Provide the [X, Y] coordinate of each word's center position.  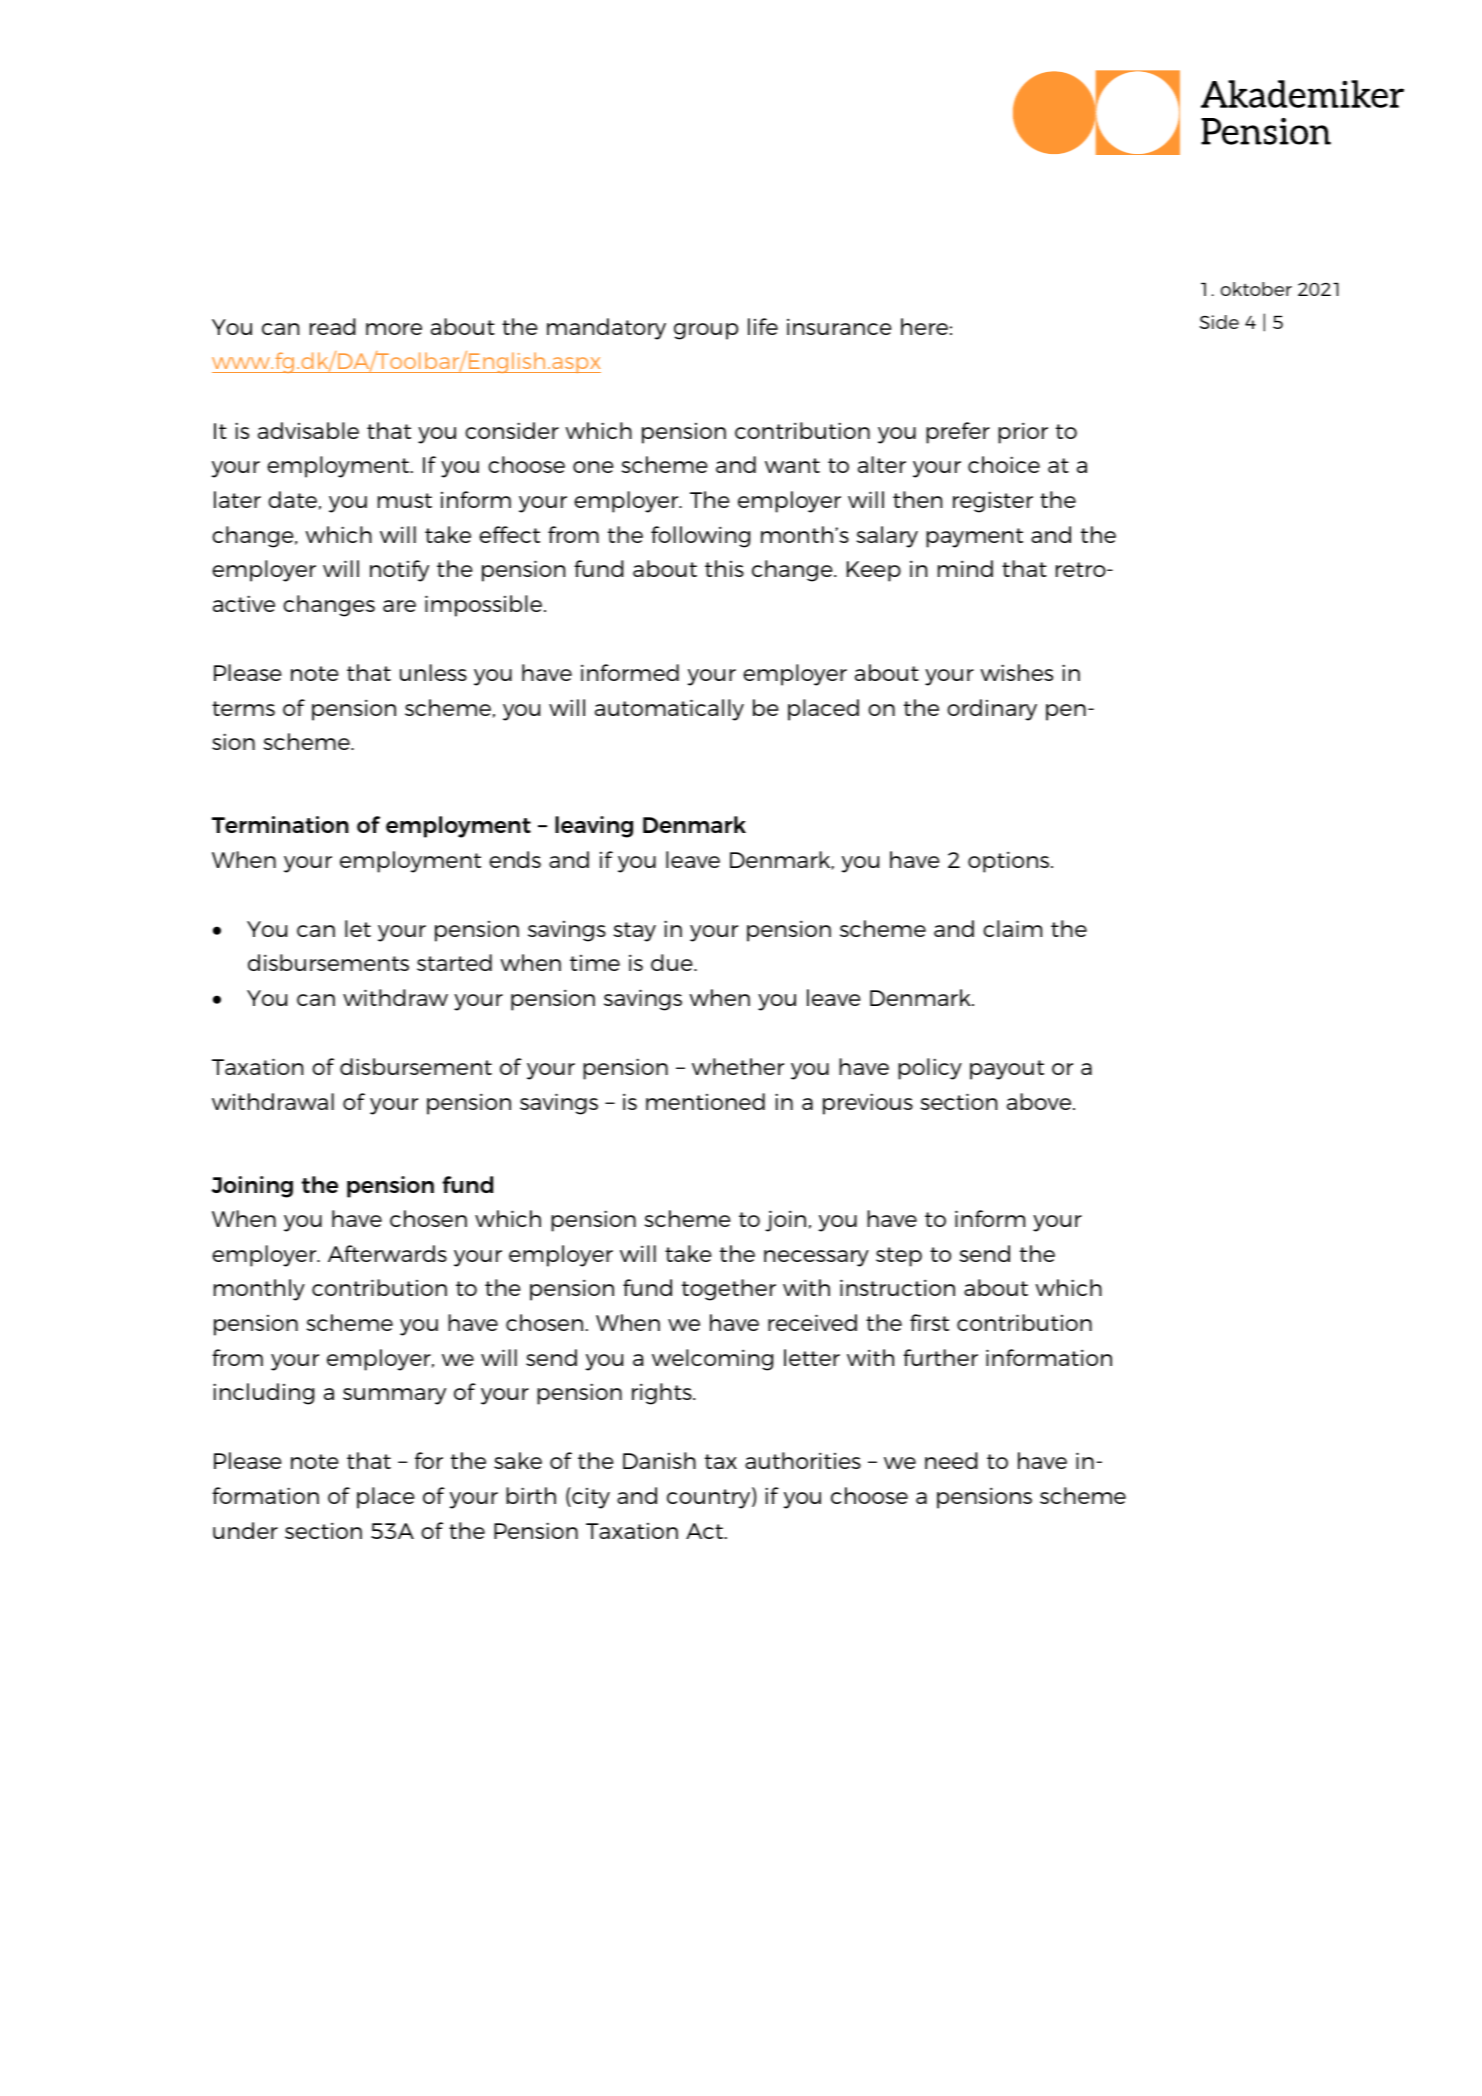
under [245, 1530]
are [399, 606]
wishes [1016, 672]
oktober [1256, 289]
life [763, 326]
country [710, 1498]
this [724, 568]
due [673, 962]
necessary [816, 1258]
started [454, 962]
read [333, 326]
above [1040, 1101]
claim [1012, 928]
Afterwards [387, 1253]
